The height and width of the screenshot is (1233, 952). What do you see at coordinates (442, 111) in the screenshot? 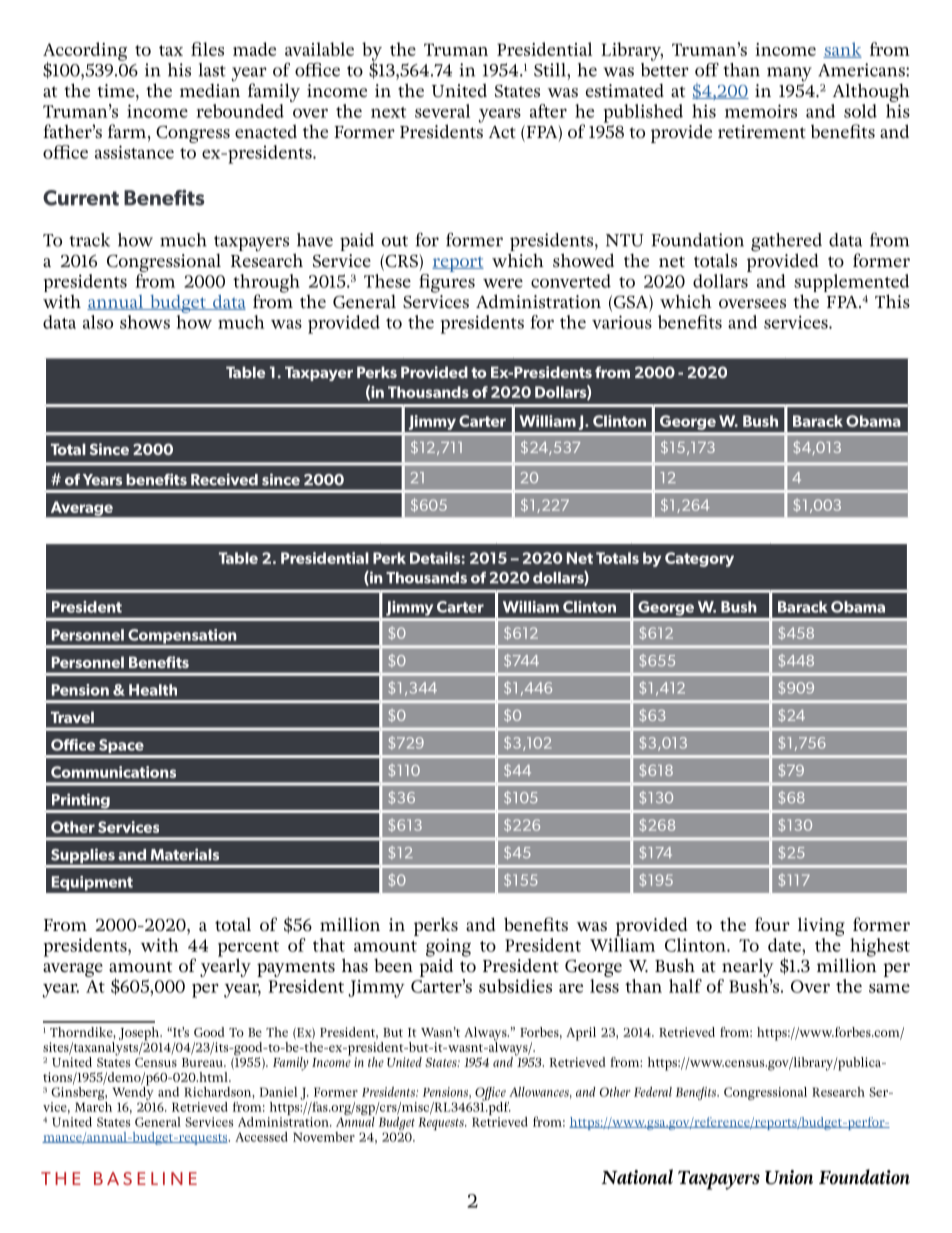
I see `several` at bounding box center [442, 111].
